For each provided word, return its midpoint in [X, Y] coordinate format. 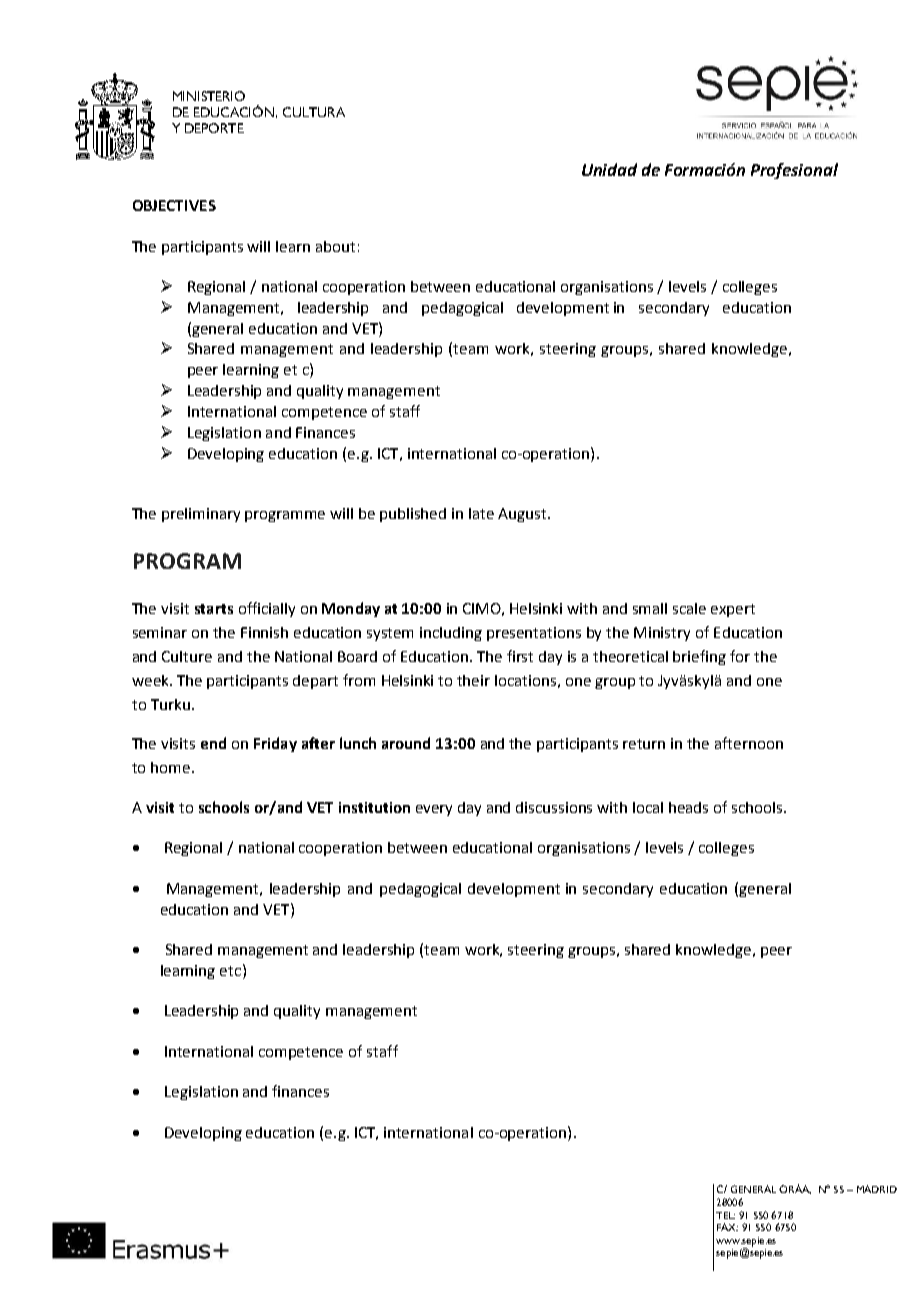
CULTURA [314, 112]
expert [733, 610]
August [523, 515]
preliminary [201, 515]
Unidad [609, 169]
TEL [725, 1215]
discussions [554, 807]
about [335, 246]
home [172, 767]
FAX [727, 1227]
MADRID [877, 1189]
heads [688, 807]
